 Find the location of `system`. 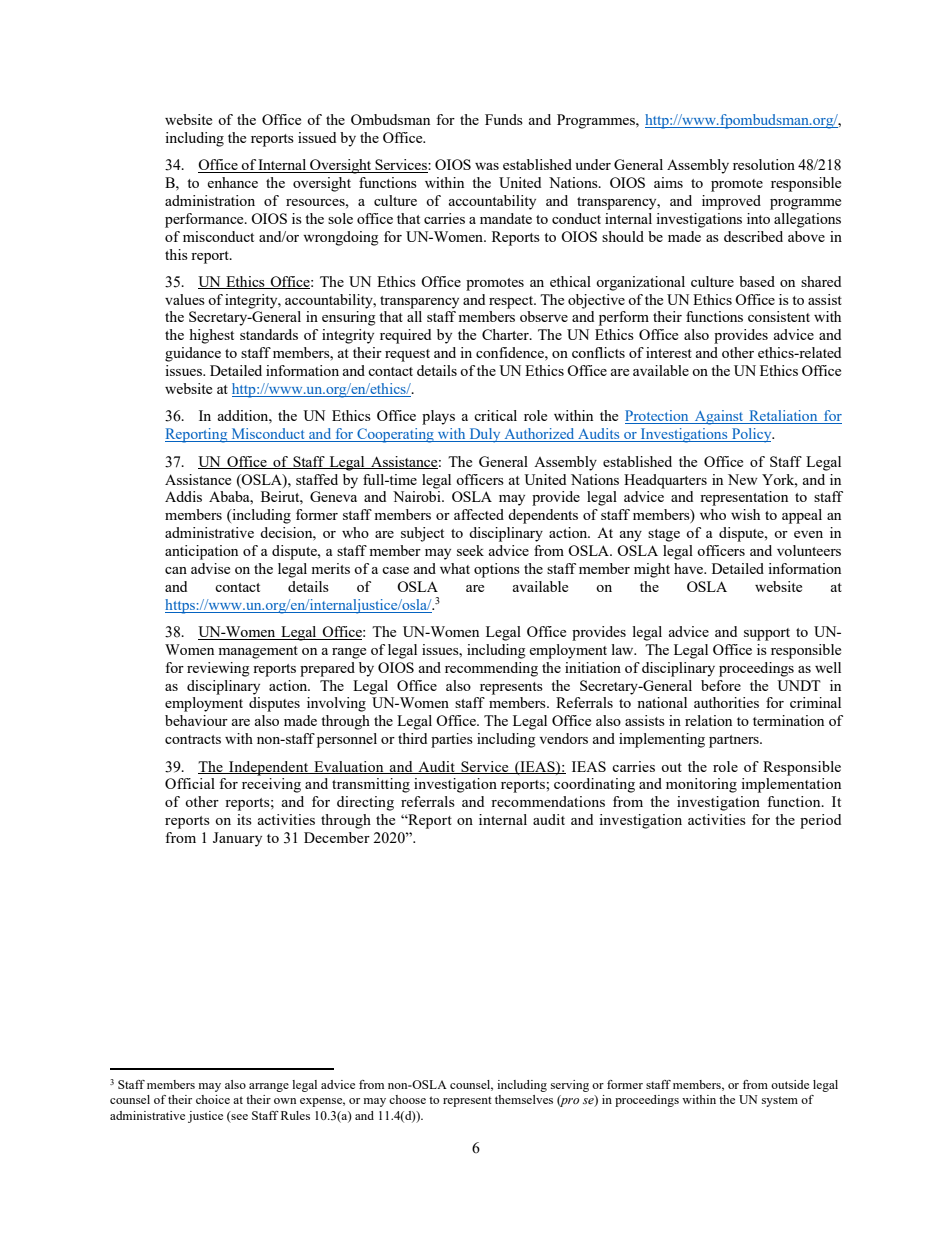

system is located at coordinates (780, 1101).
